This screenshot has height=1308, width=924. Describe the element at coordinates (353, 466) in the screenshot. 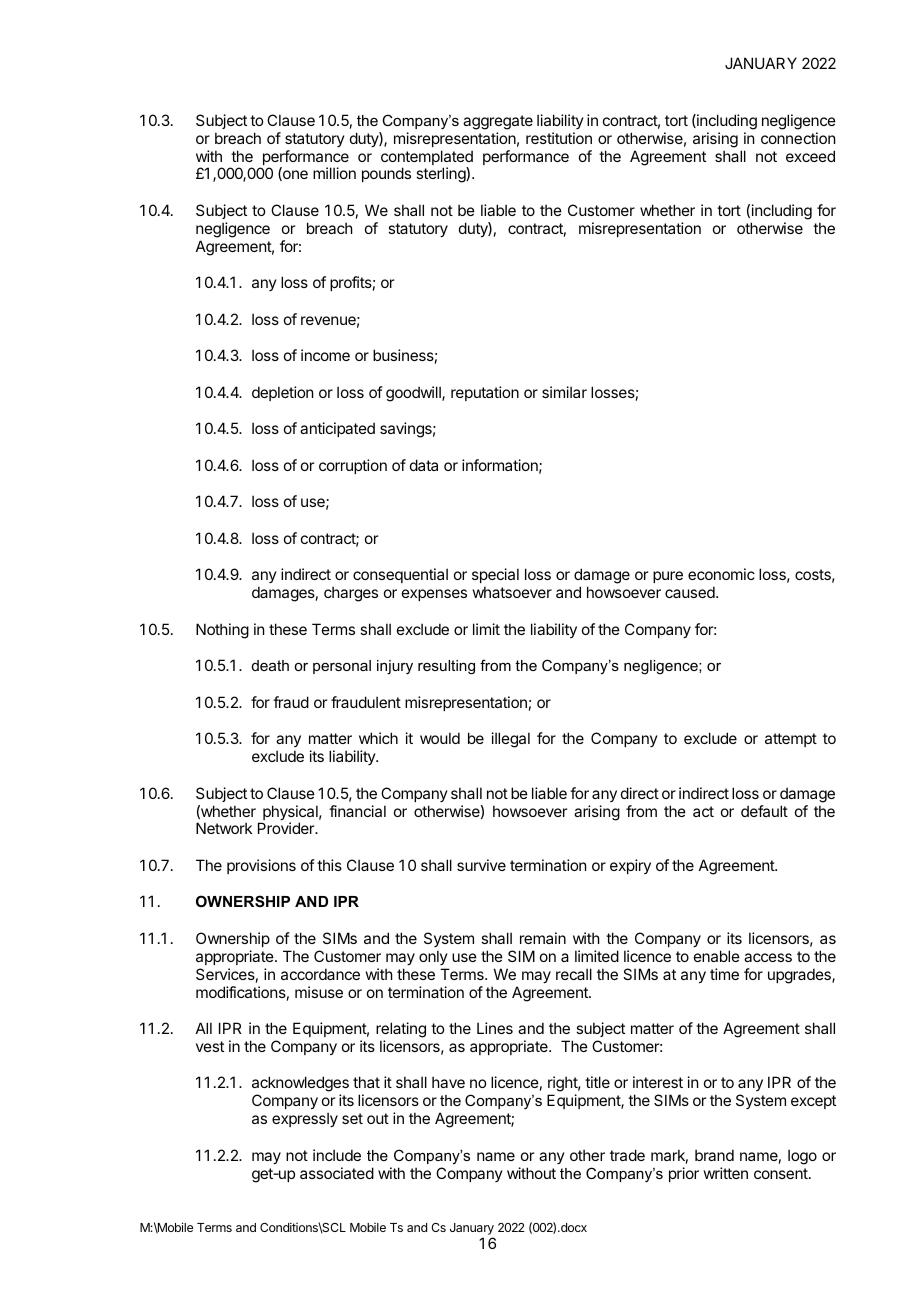

I see `corruption` at that location.
